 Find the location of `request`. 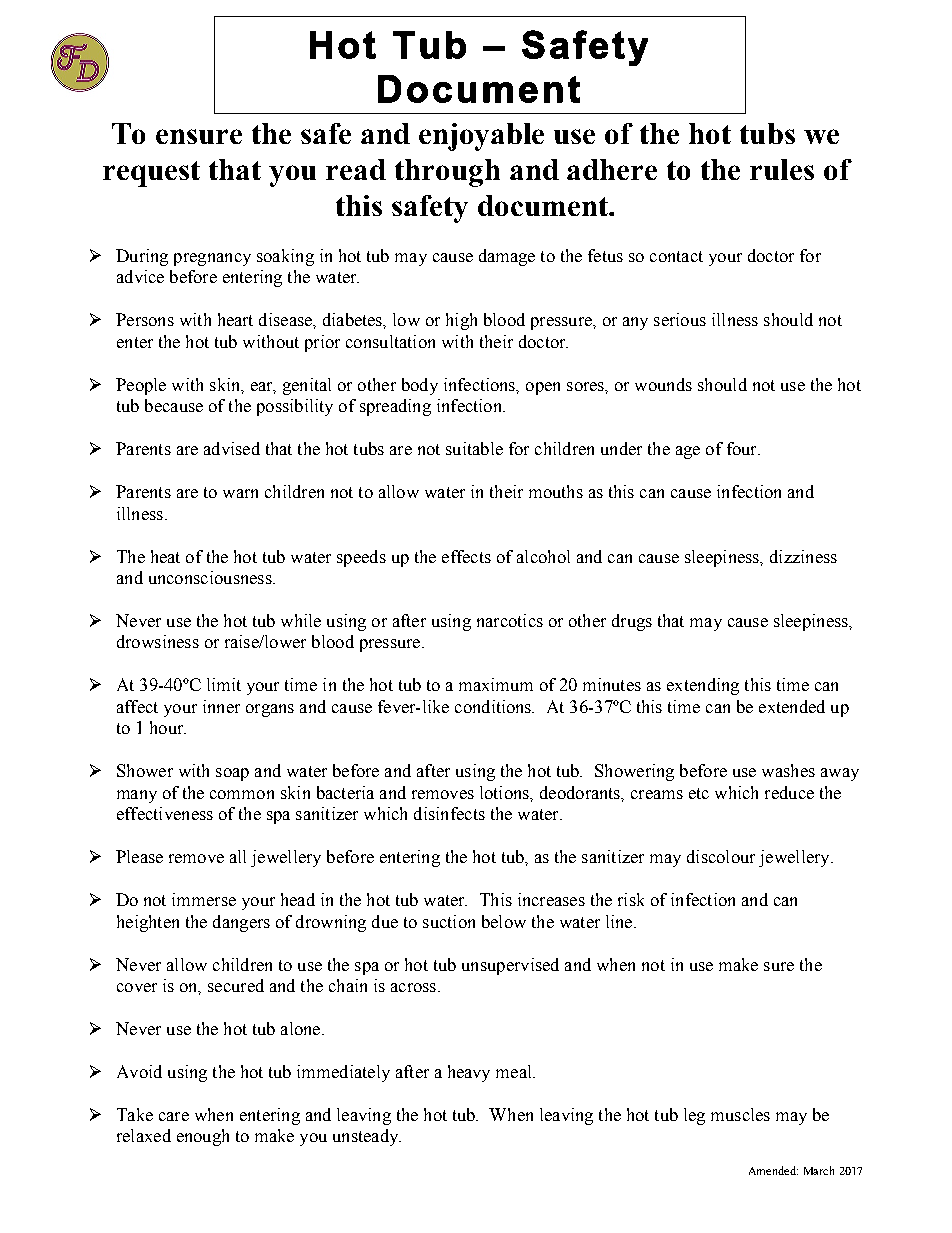

request is located at coordinates (151, 174).
